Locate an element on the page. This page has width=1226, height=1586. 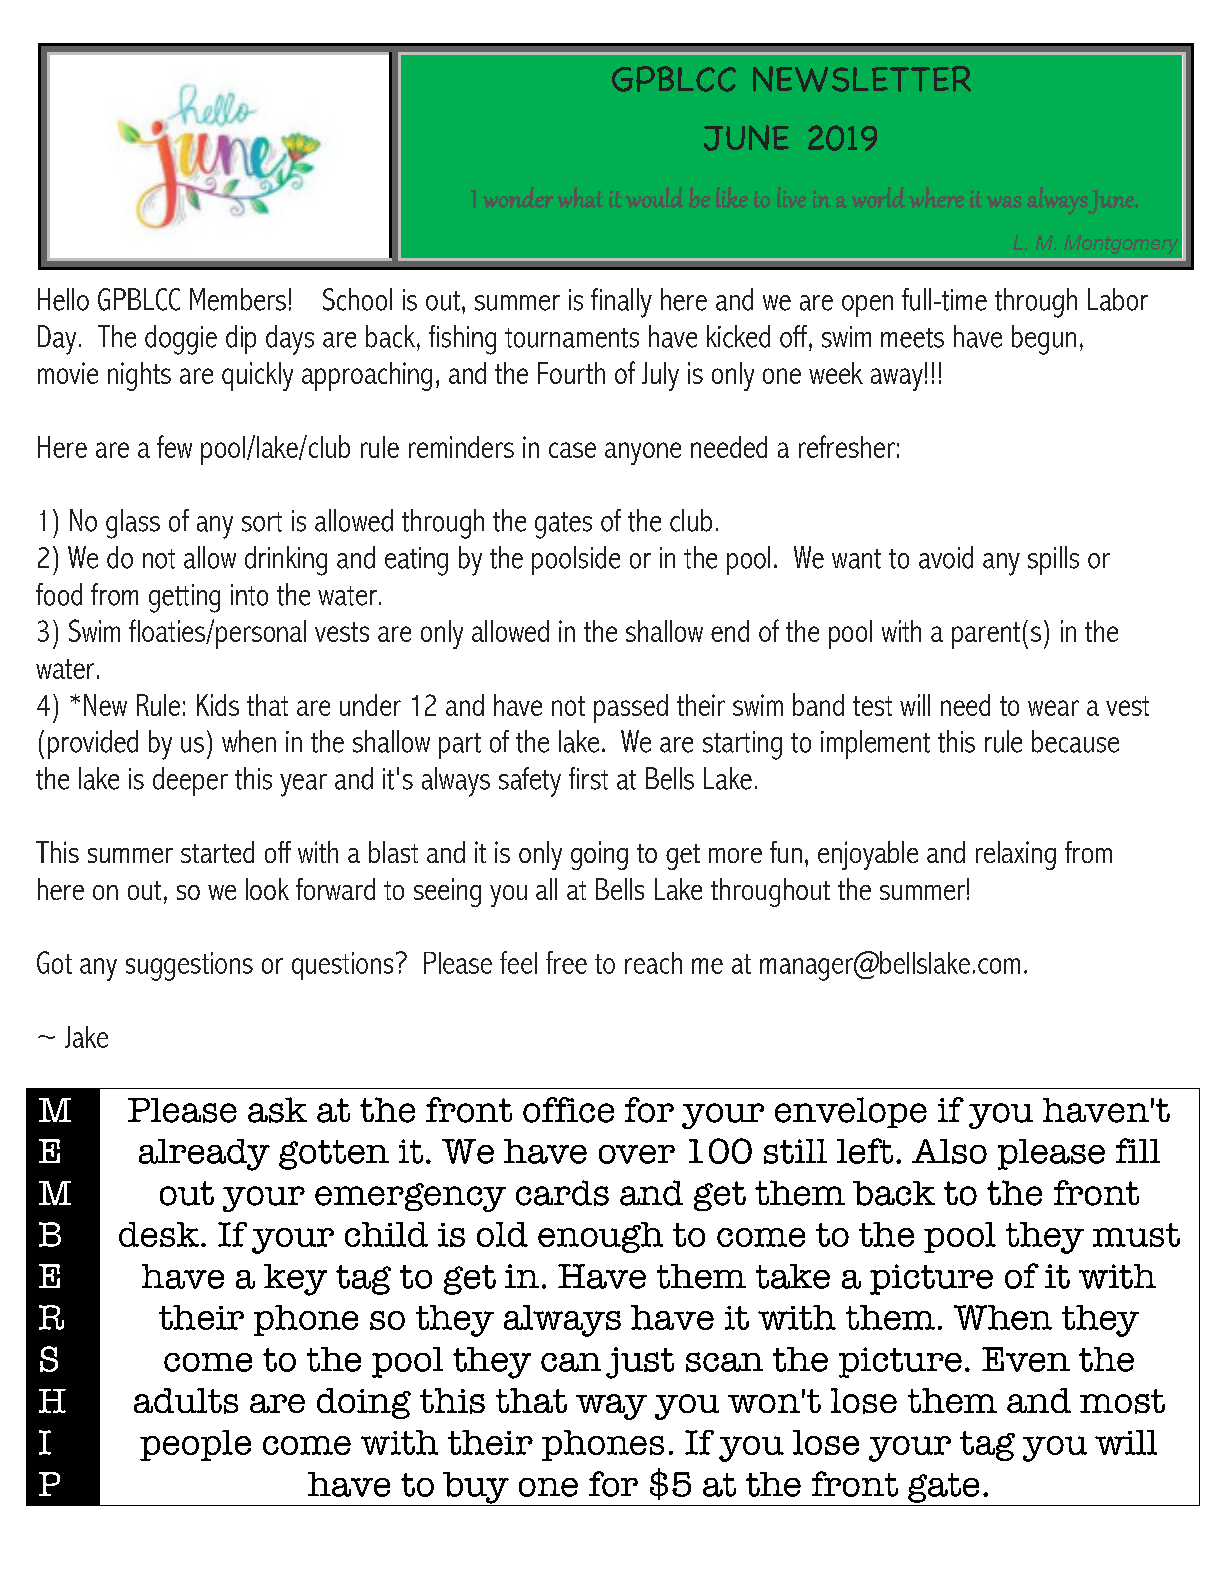
just is located at coordinates (640, 1363).
